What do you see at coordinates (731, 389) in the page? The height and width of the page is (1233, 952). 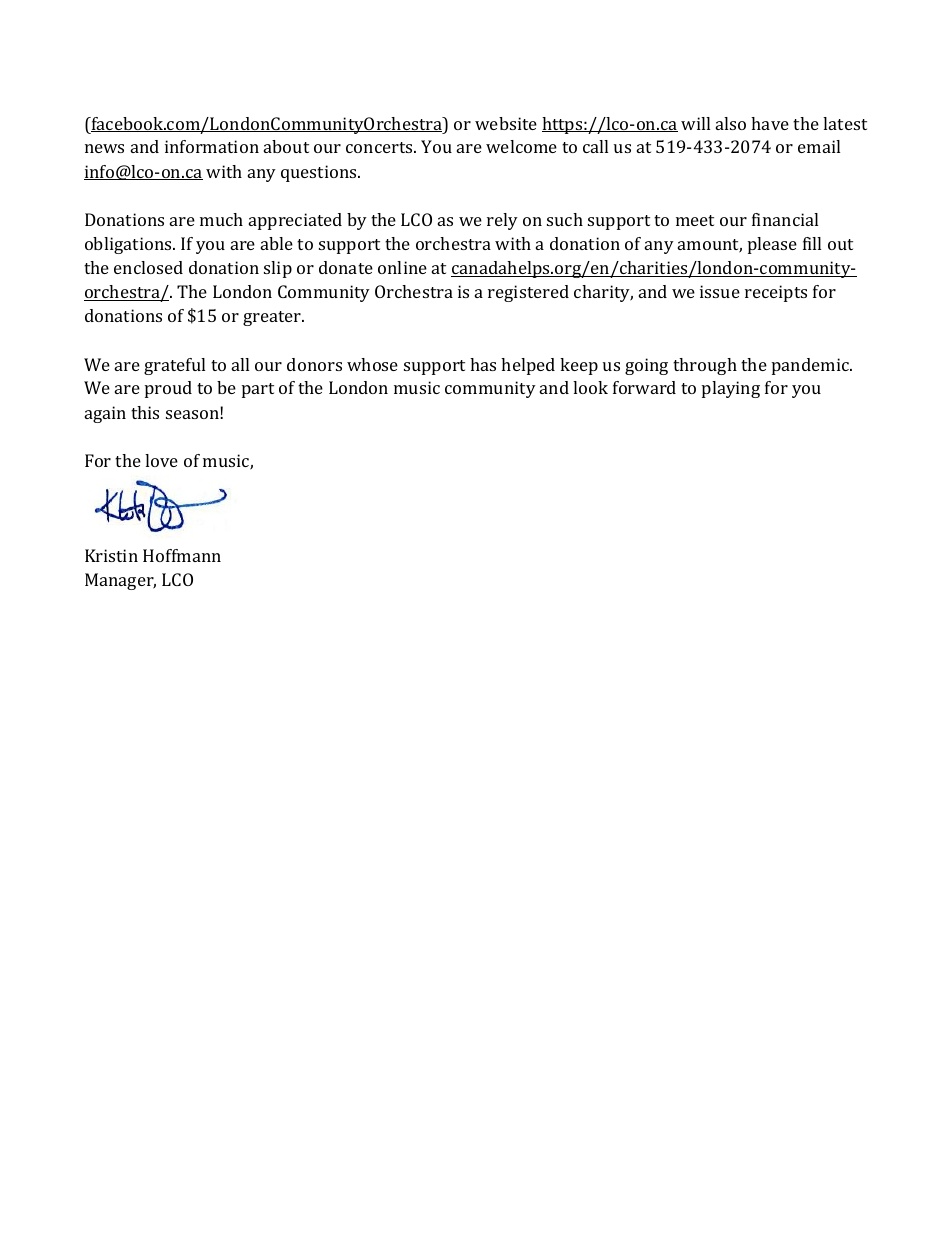 I see `playing` at bounding box center [731, 389].
